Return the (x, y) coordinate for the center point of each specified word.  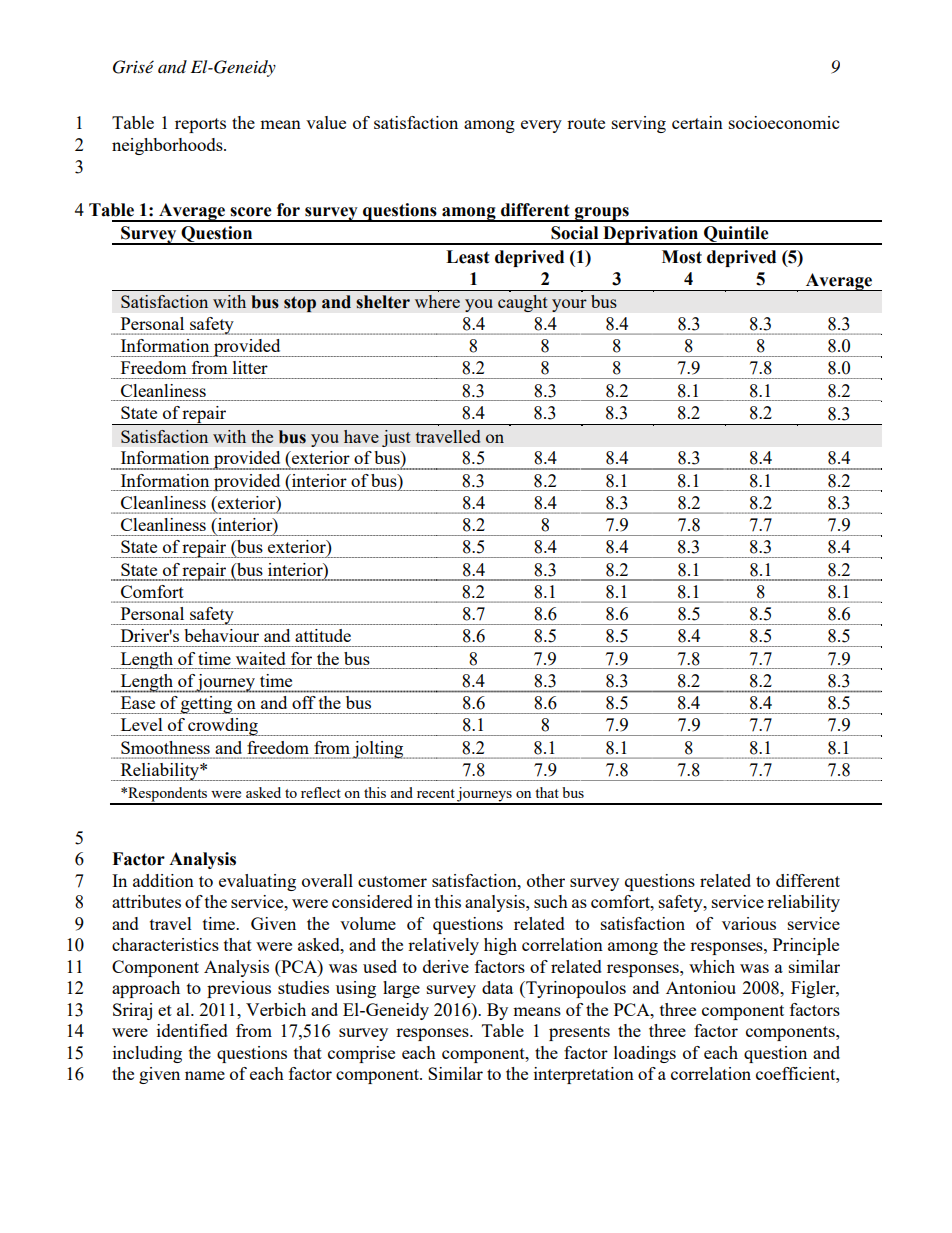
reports (200, 125)
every (541, 126)
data (497, 987)
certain (697, 122)
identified (192, 1030)
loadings (645, 1054)
